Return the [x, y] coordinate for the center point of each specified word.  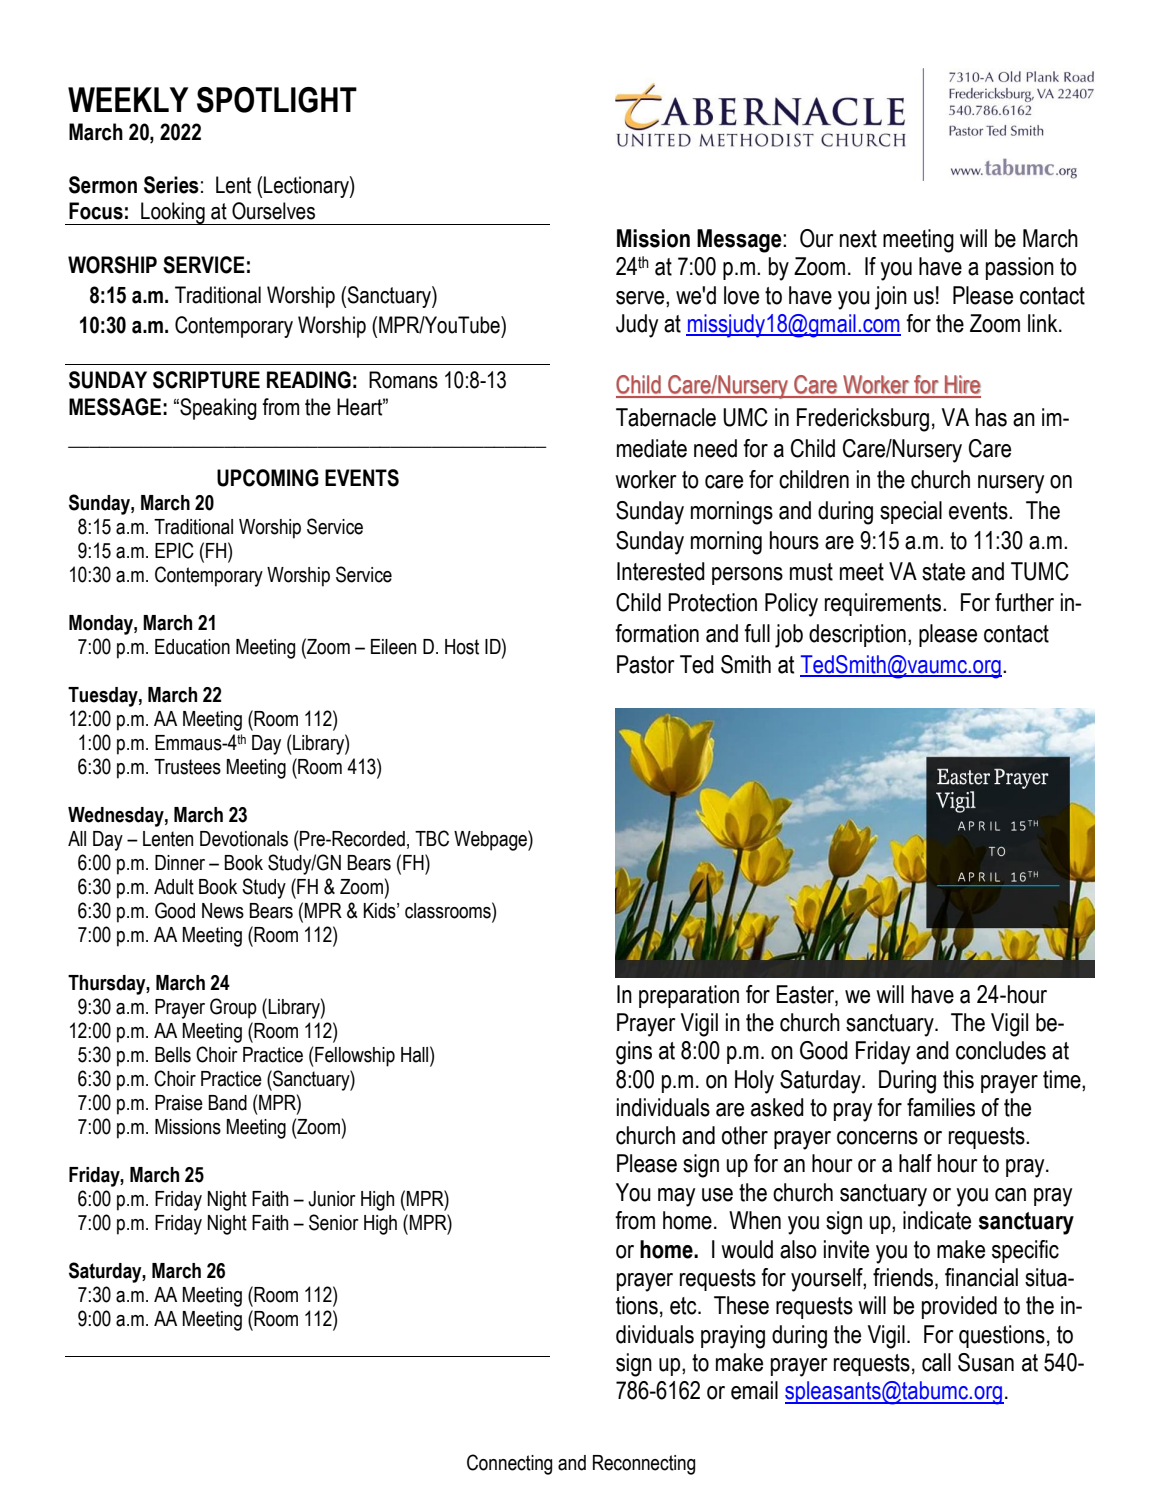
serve [641, 298]
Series [171, 185]
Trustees [187, 767]
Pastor [646, 664]
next [858, 239]
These [741, 1305]
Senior [334, 1222]
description [857, 635]
